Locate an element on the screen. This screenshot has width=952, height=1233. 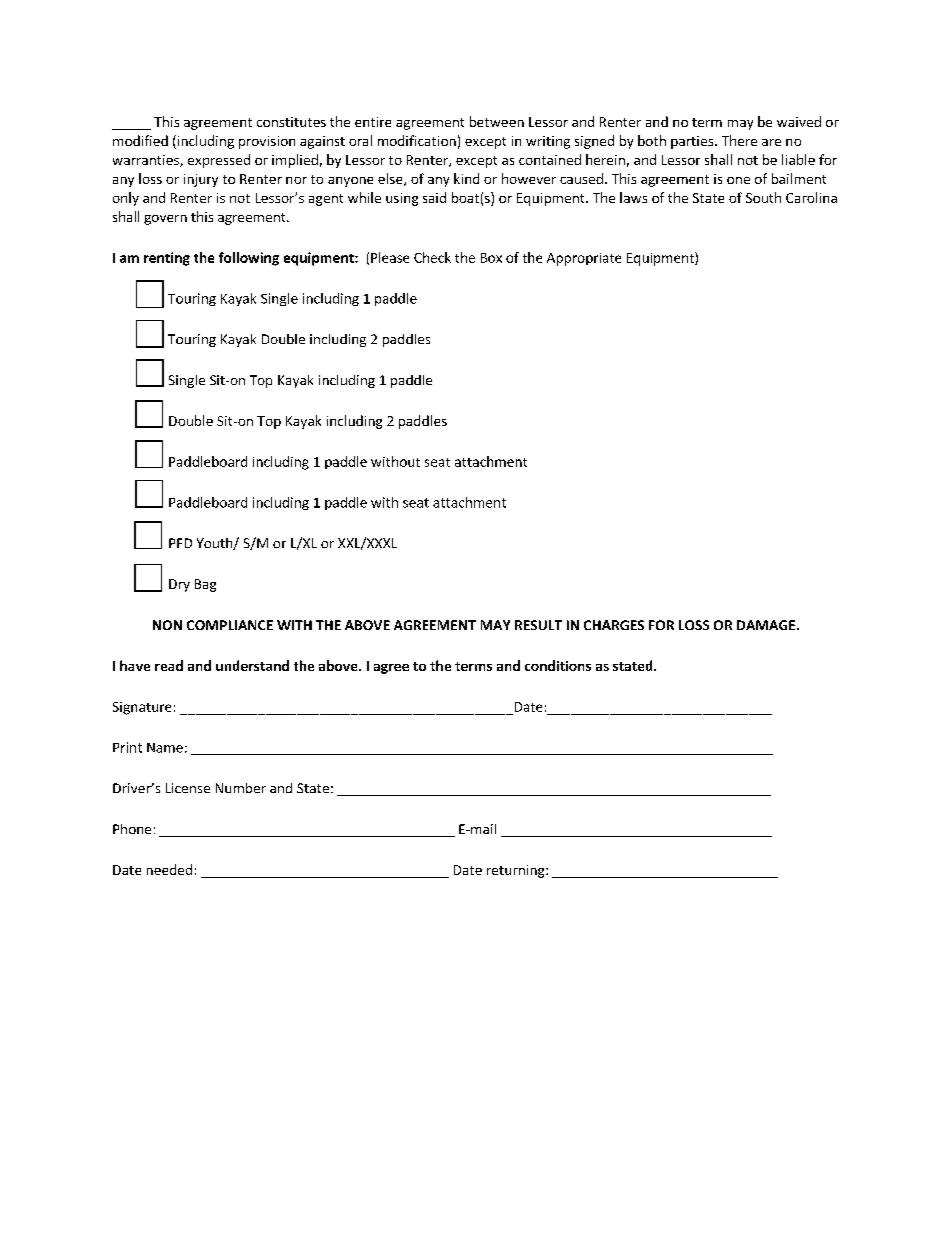
Appropriate is located at coordinates (584, 259).
